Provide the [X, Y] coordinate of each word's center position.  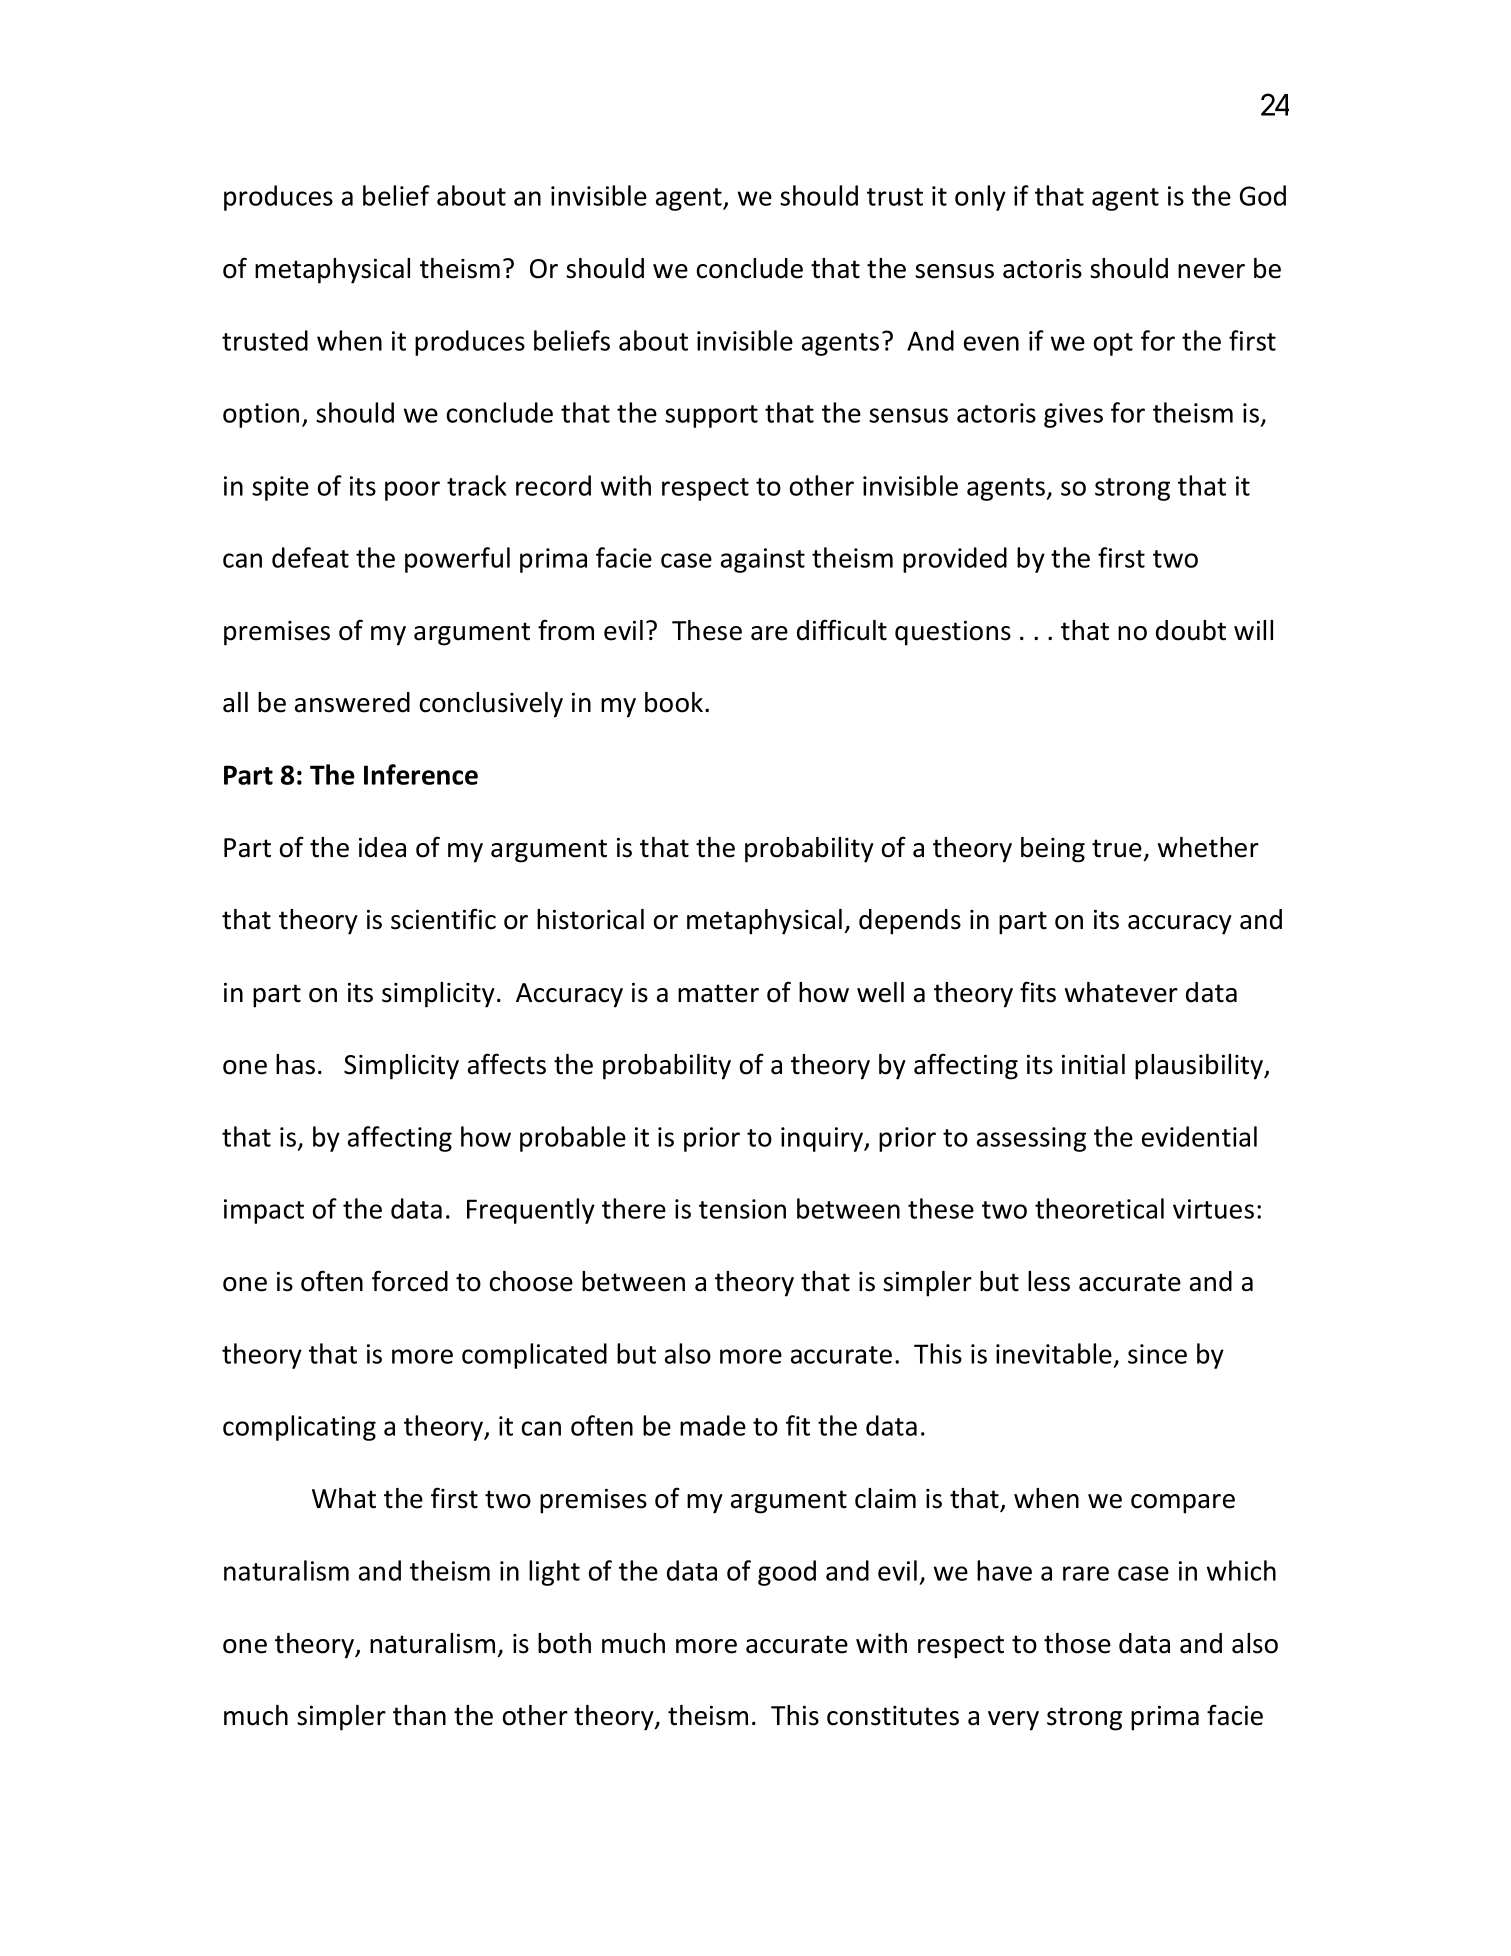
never [1211, 271]
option [261, 415]
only [980, 198]
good [787, 1573]
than [419, 1715]
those [1077, 1643]
